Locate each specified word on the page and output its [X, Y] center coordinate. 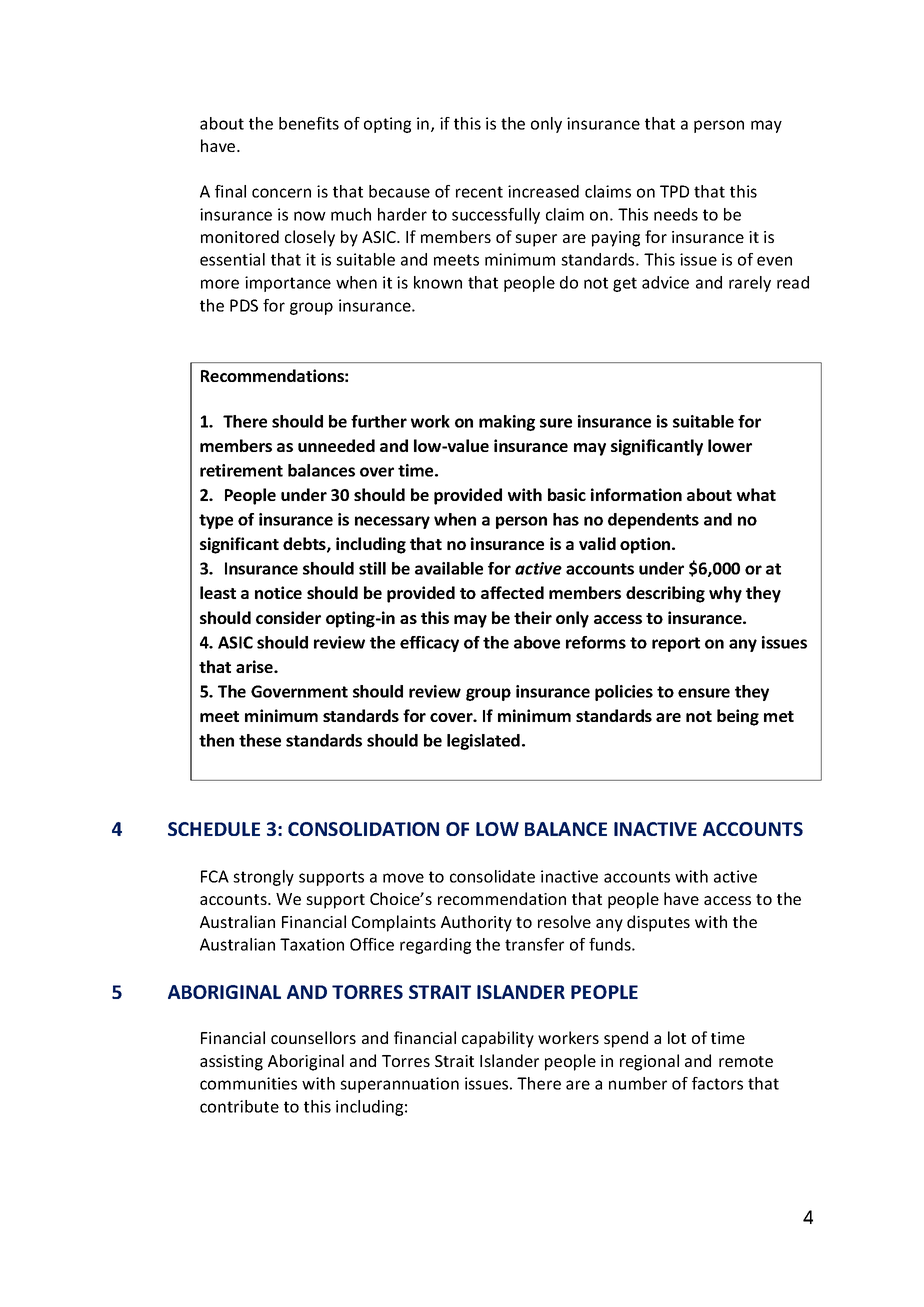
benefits [309, 123]
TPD [674, 191]
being [738, 717]
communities [248, 1083]
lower [730, 445]
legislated [483, 742]
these [260, 740]
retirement [241, 470]
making [507, 423]
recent [479, 192]
